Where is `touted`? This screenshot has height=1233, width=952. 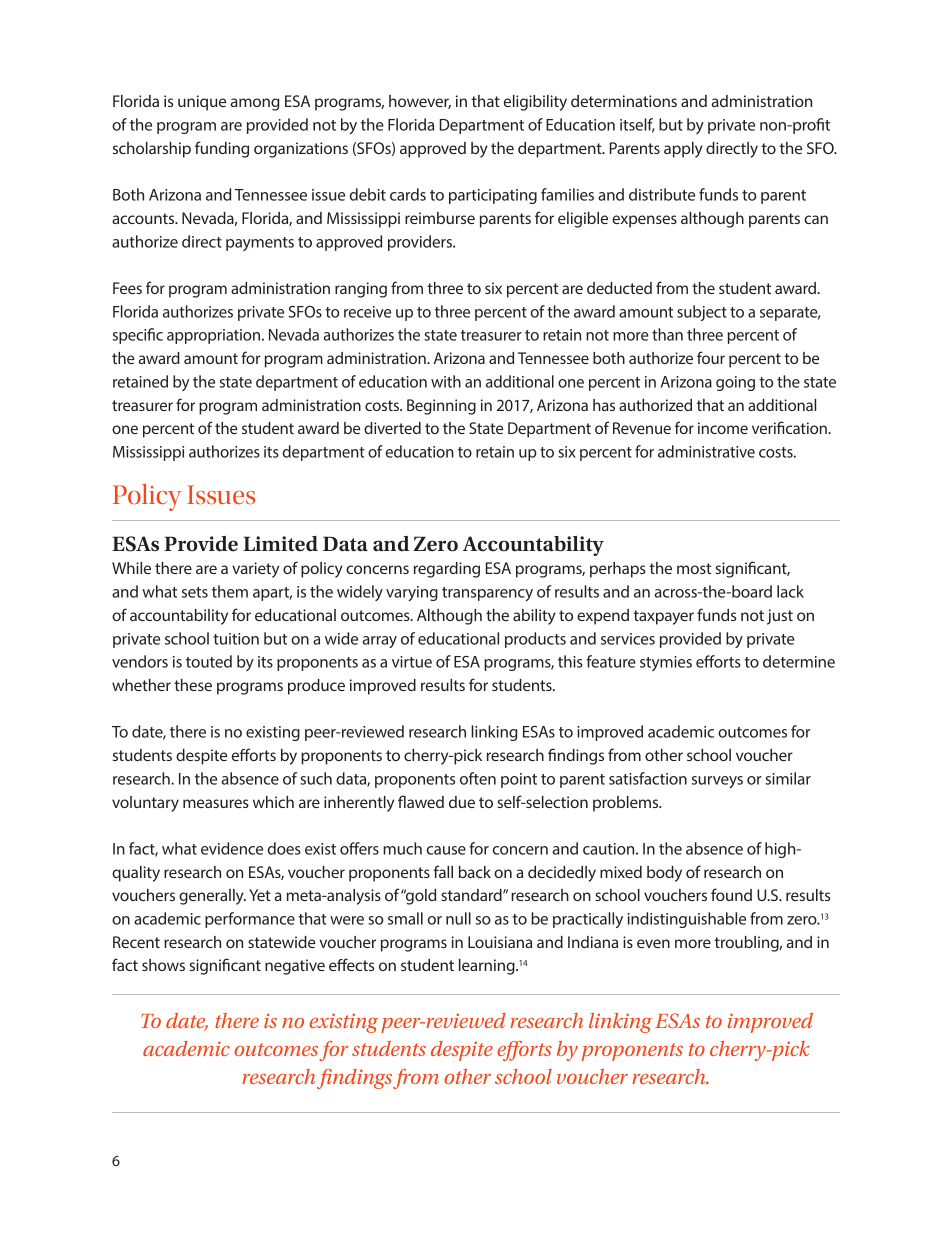
touted is located at coordinates (209, 661).
